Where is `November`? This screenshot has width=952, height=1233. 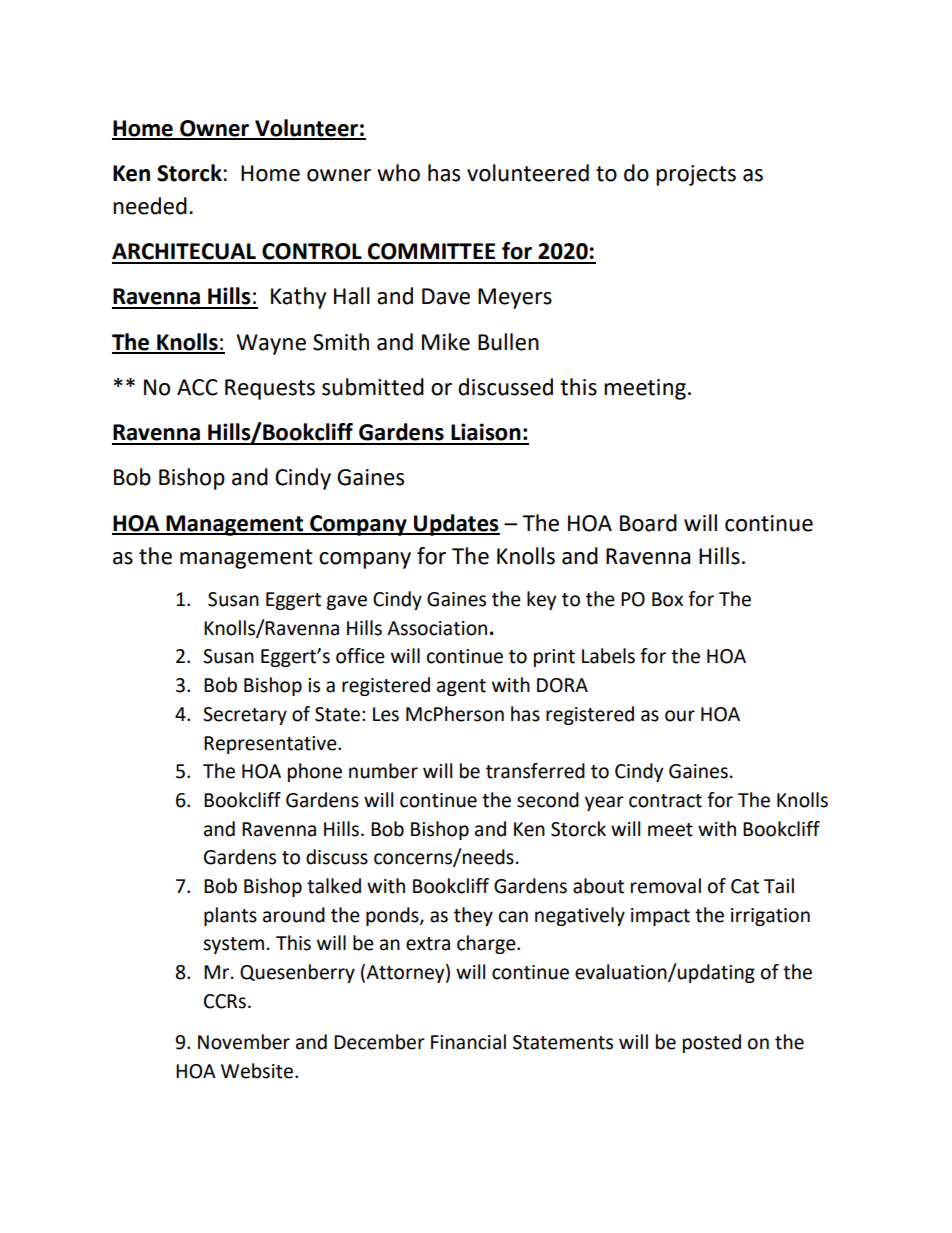
November is located at coordinates (244, 1042).
